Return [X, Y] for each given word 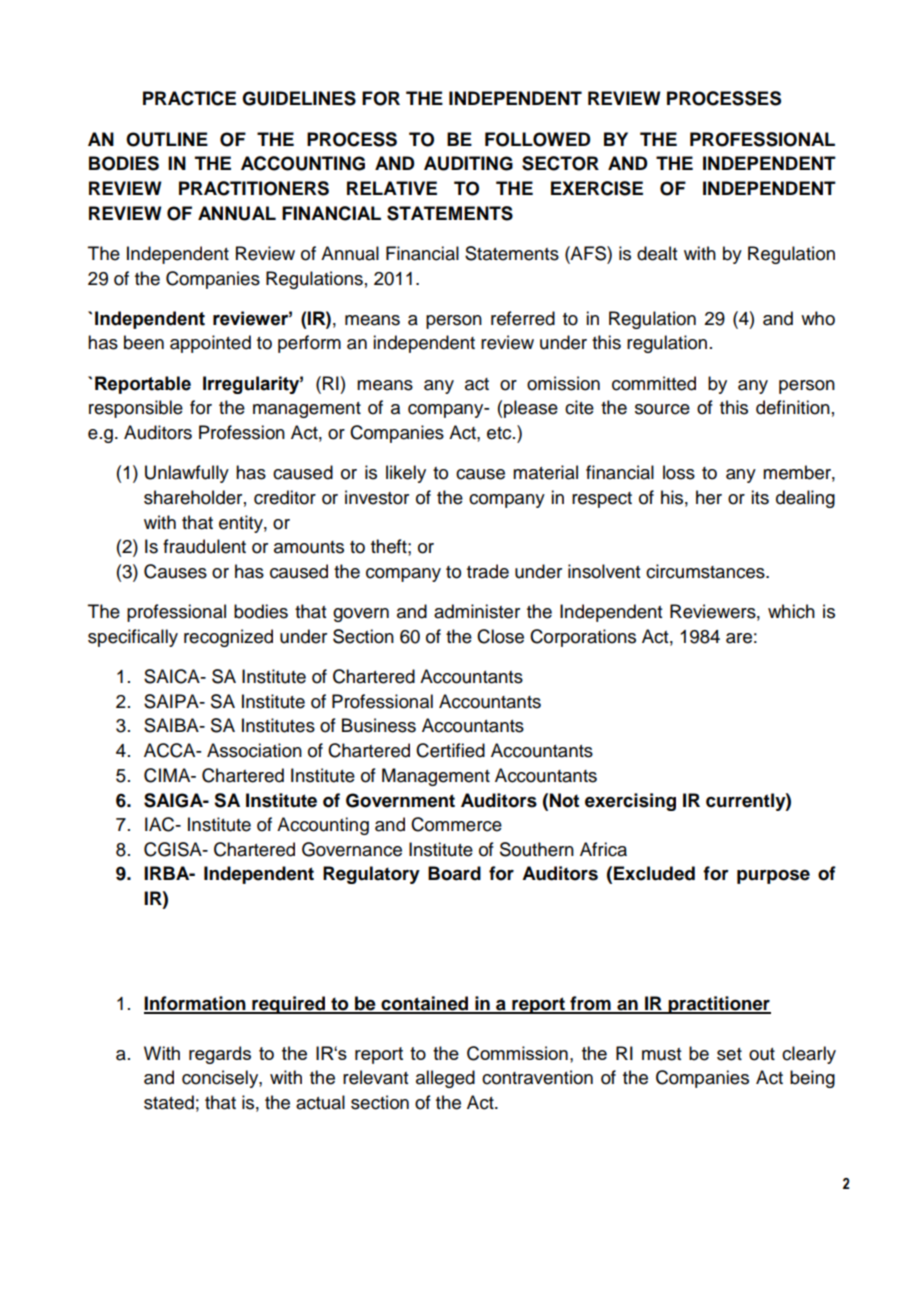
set [729, 1054]
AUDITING [468, 163]
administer [477, 611]
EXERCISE [597, 188]
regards [220, 1055]
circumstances [706, 571]
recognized [228, 638]
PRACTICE [189, 98]
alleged [445, 1079]
